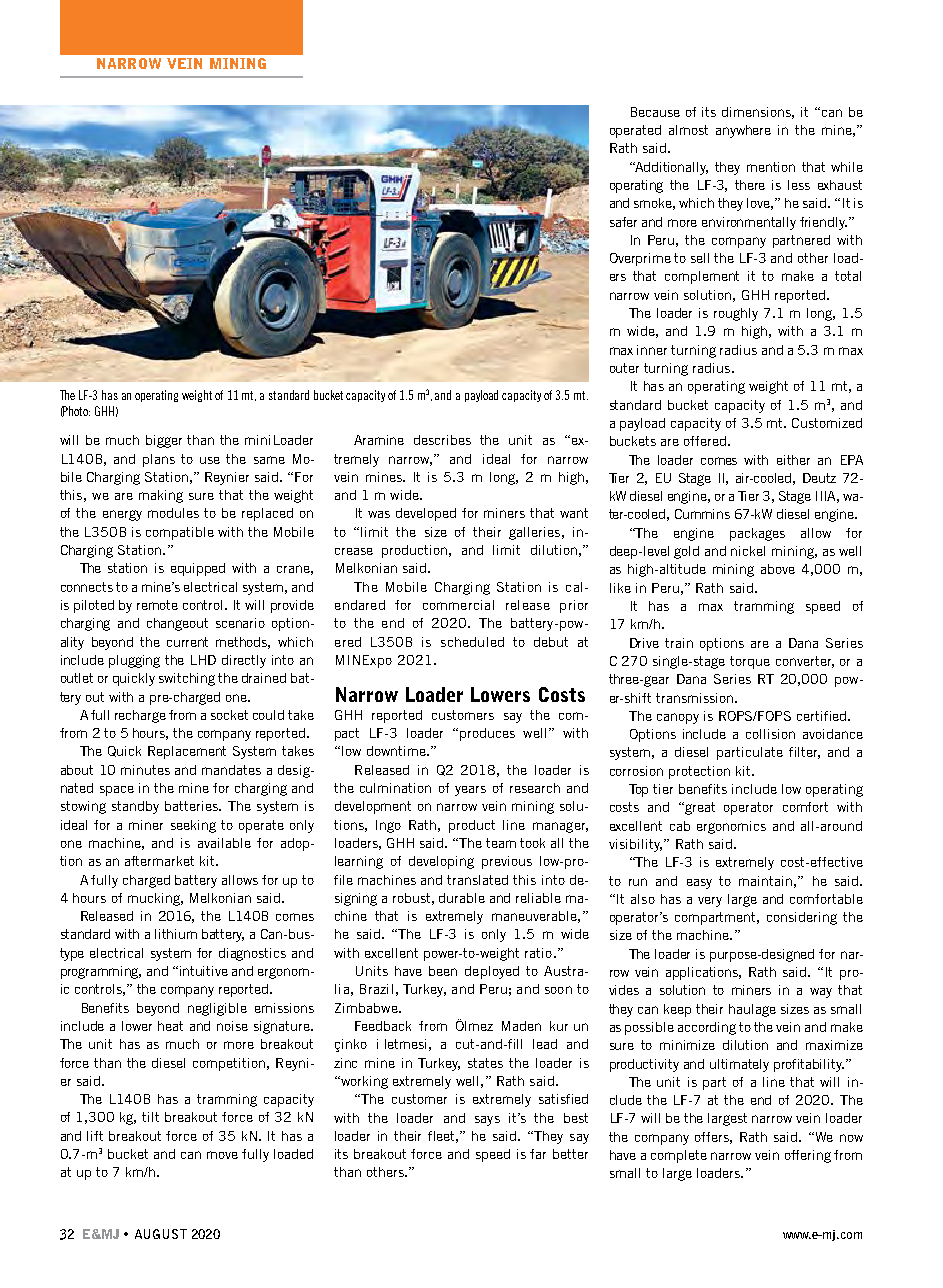 The height and width of the page is (1288, 943). I want to click on safer, so click(623, 222).
